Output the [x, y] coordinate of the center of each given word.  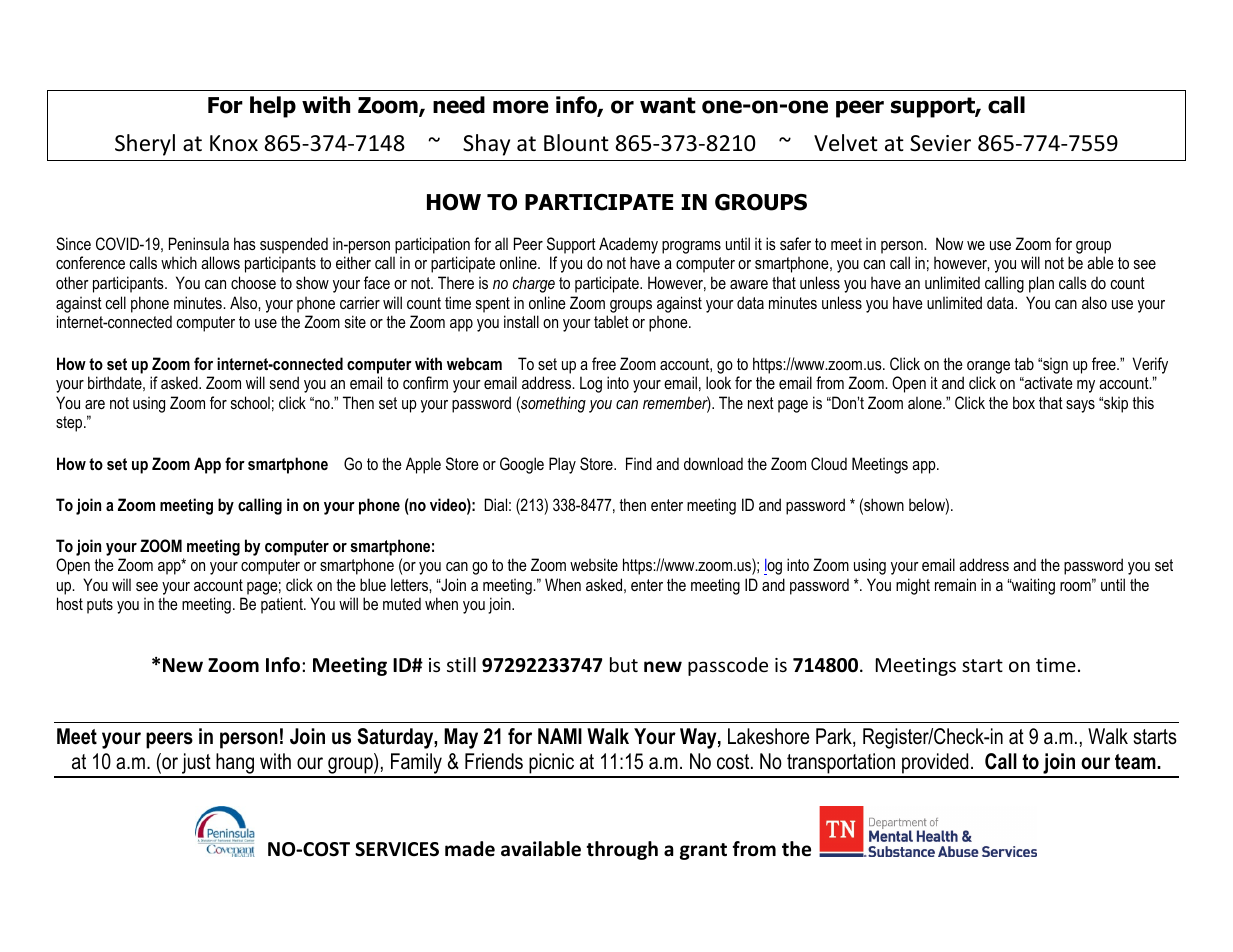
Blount [576, 143]
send [284, 382]
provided [935, 765]
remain [955, 584]
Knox [234, 143]
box [1024, 402]
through [622, 850]
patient [283, 605]
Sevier [940, 143]
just [196, 765]
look [718, 382]
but [624, 664]
